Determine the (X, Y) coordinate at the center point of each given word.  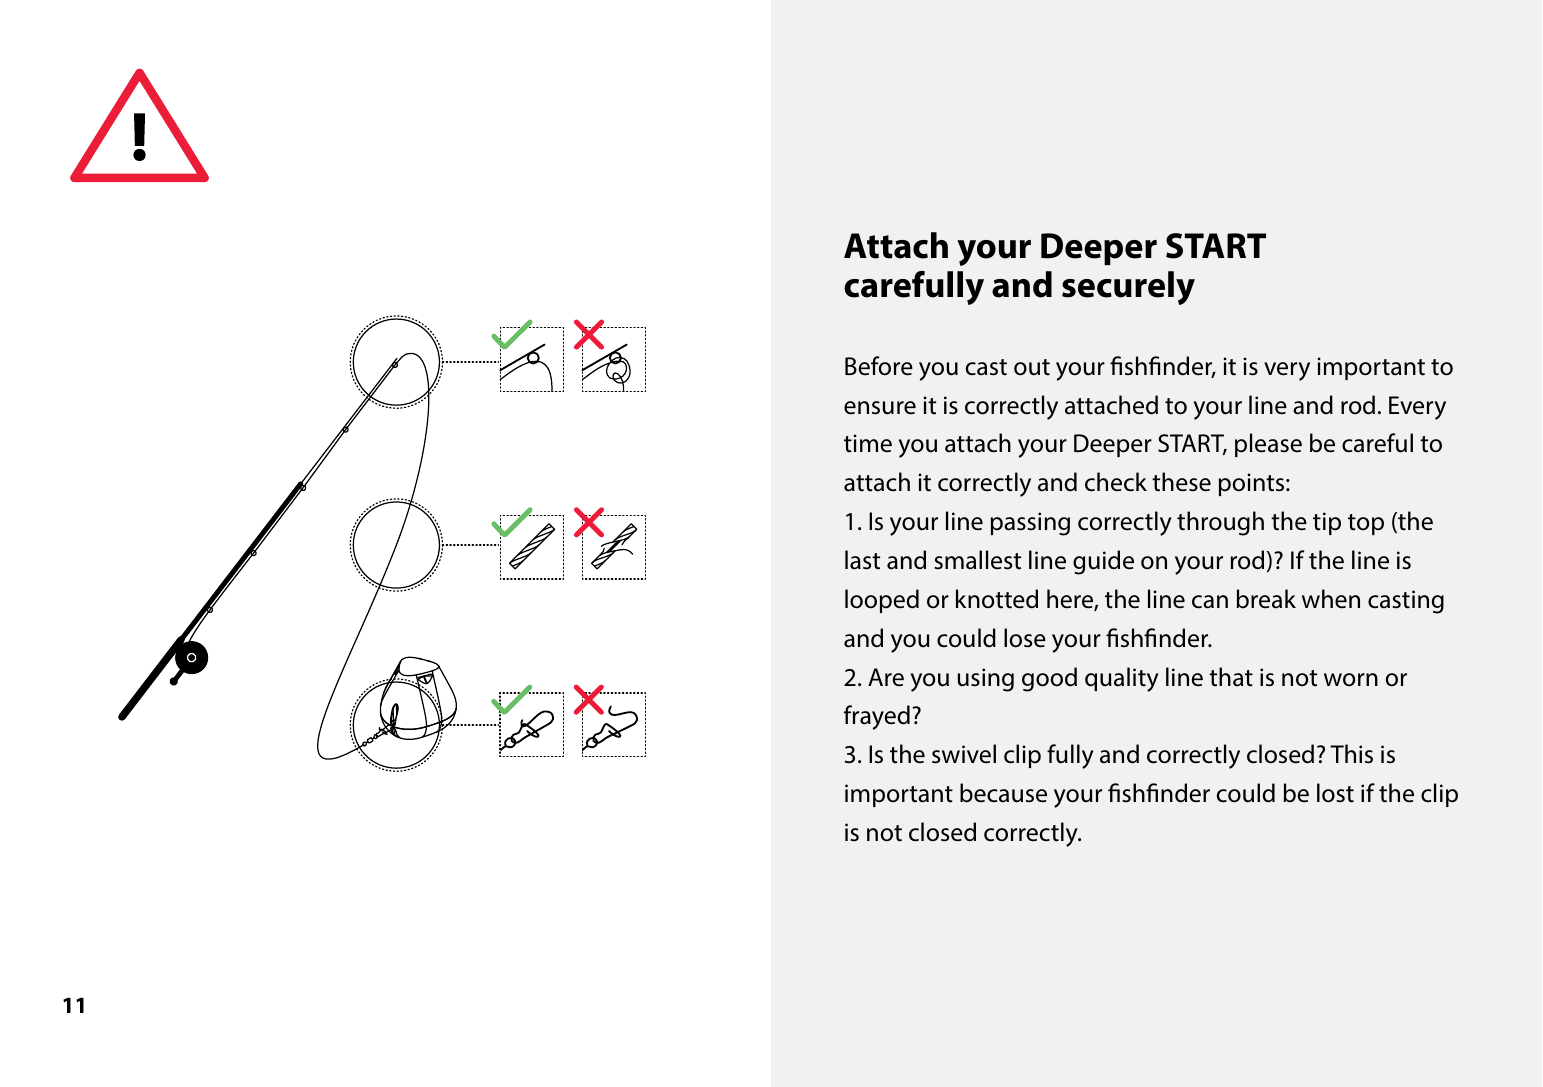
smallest (977, 560)
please (1268, 445)
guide (1103, 562)
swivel (964, 754)
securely (1128, 288)
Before (879, 366)
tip (1327, 523)
